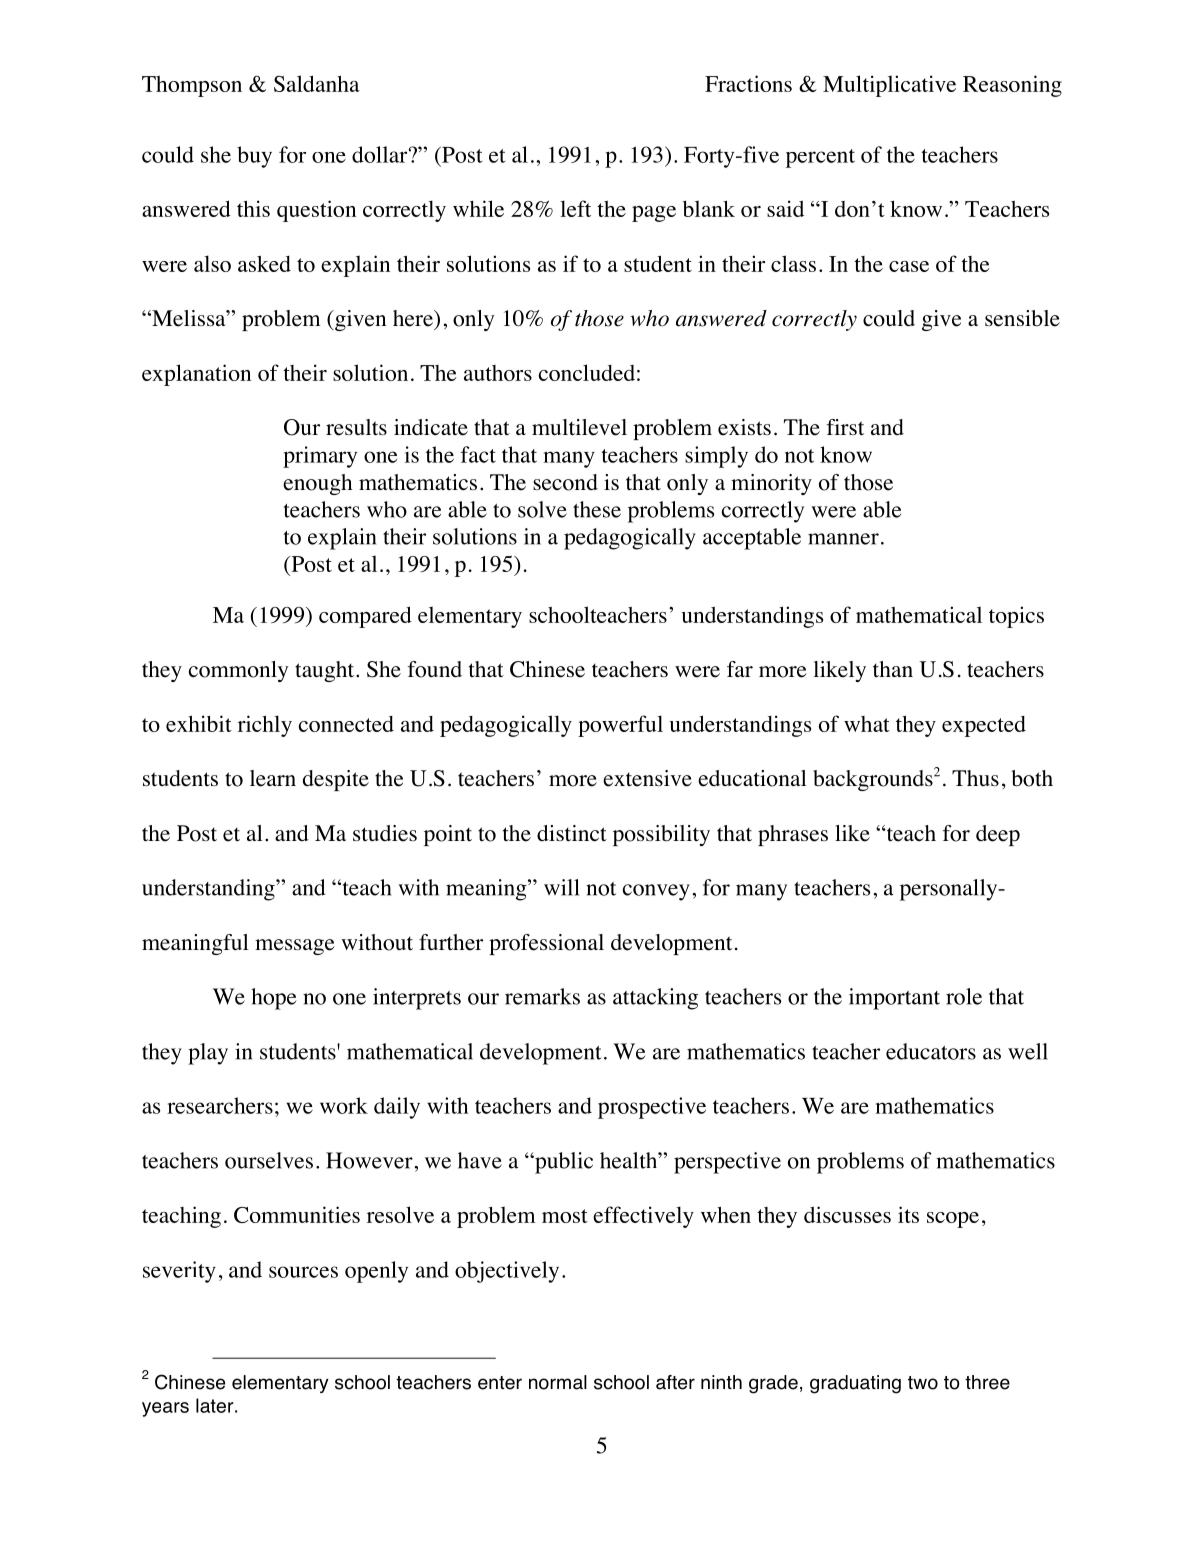 The height and width of the page is (1559, 1204). What do you see at coordinates (931, 1051) in the page?
I see `educators` at bounding box center [931, 1051].
